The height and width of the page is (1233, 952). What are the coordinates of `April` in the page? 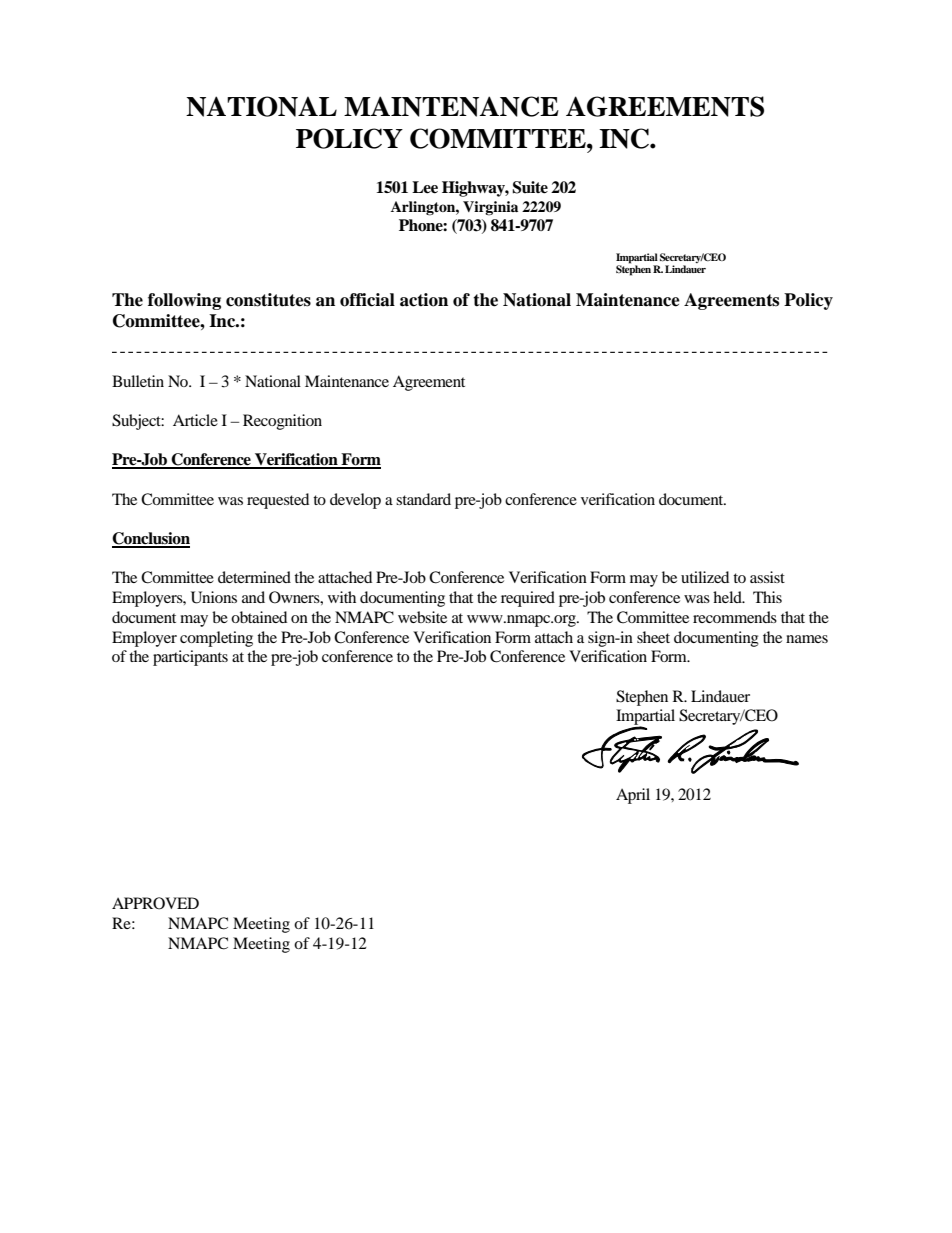 It's located at (633, 796).
